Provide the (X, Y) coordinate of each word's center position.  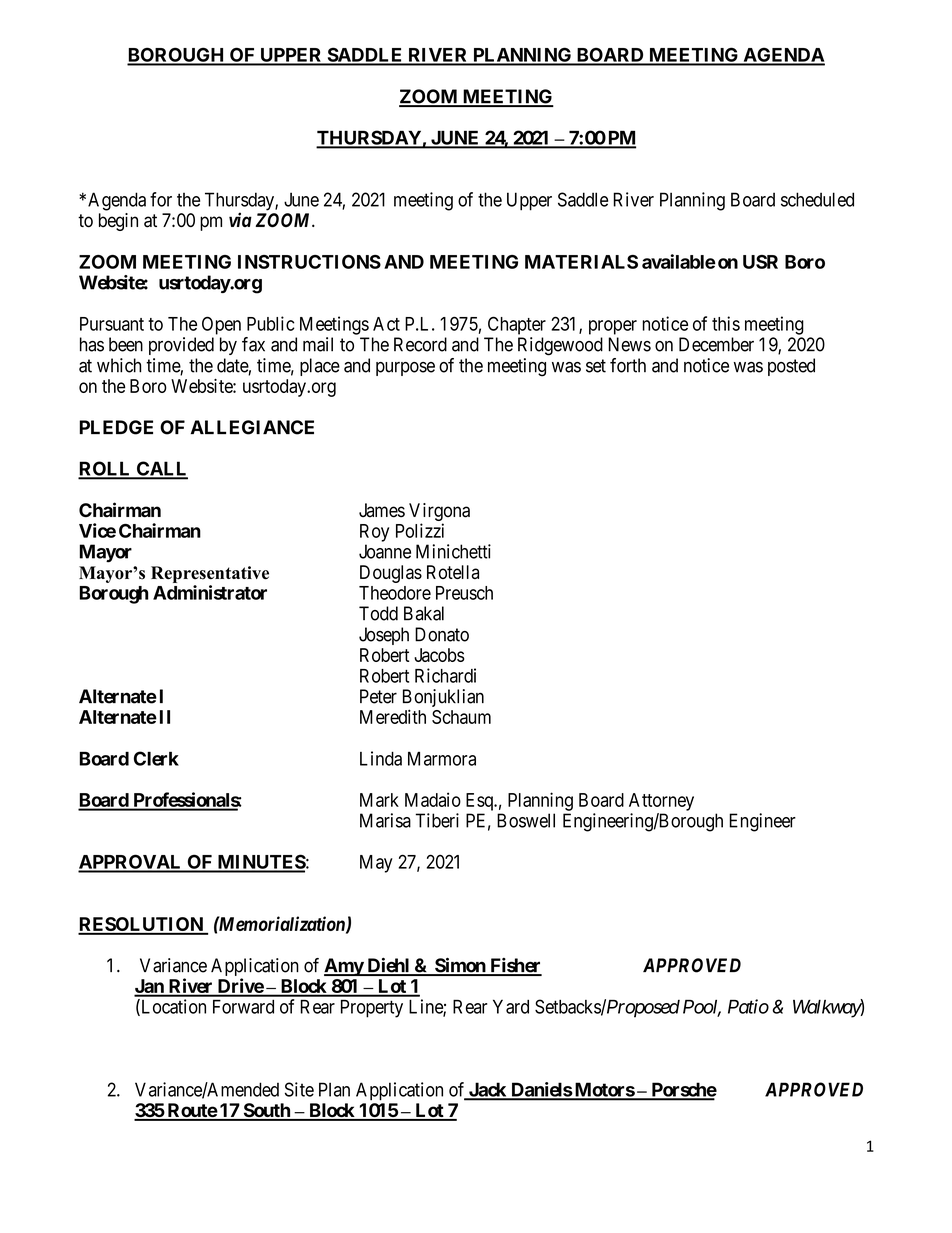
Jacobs (439, 655)
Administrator (210, 592)
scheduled (817, 199)
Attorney (661, 802)
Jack (487, 1091)
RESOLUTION (141, 925)
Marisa (385, 820)
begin (118, 222)
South (266, 1111)
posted (791, 367)
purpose (405, 369)
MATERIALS (581, 262)
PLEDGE (116, 427)
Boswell (526, 820)
